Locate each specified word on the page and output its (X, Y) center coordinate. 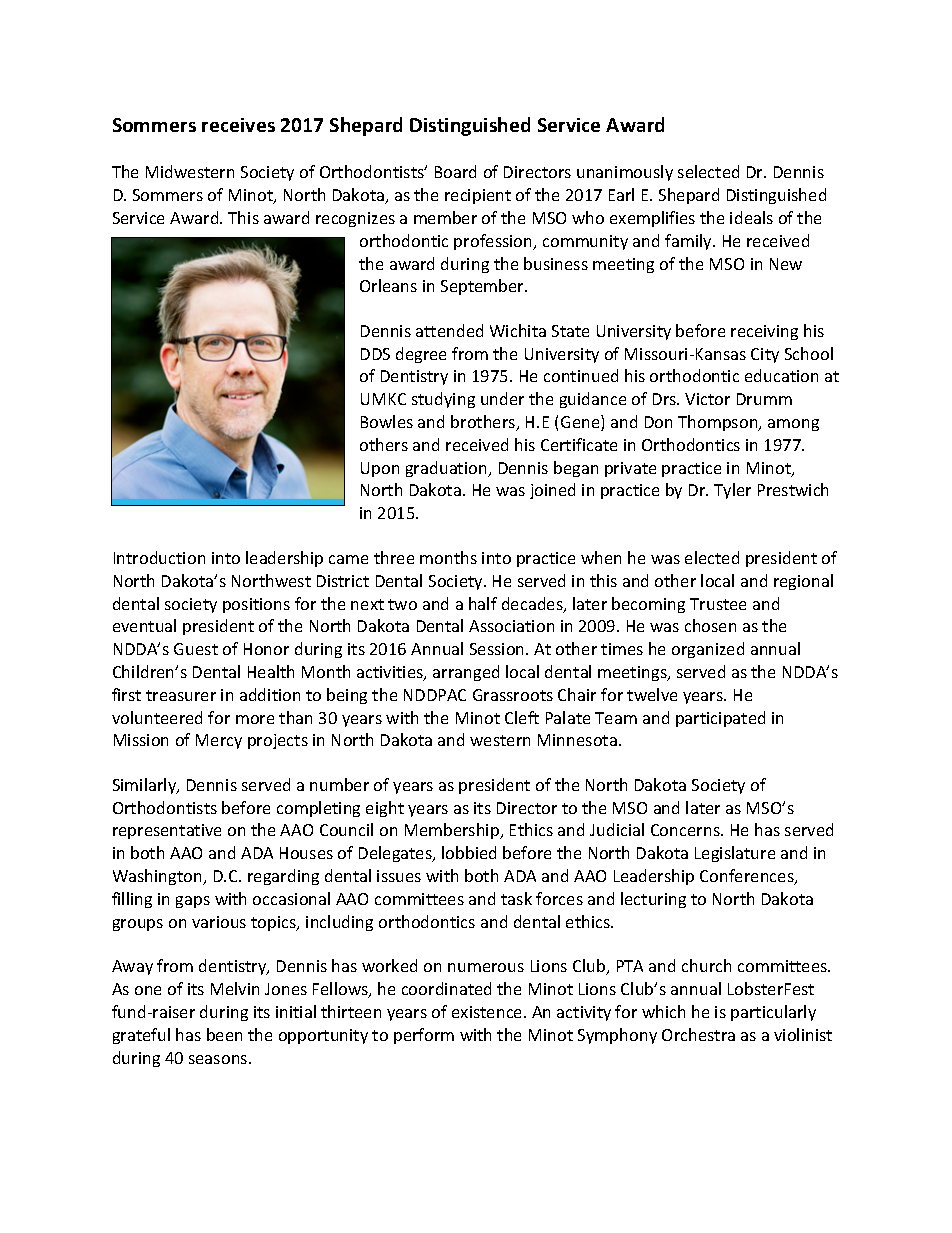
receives (238, 125)
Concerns (686, 830)
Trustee (718, 604)
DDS (375, 354)
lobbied (469, 852)
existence (488, 1012)
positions (256, 605)
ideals (751, 217)
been (224, 1034)
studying (443, 400)
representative (167, 831)
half (483, 603)
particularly (773, 1013)
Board (455, 171)
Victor (707, 399)
